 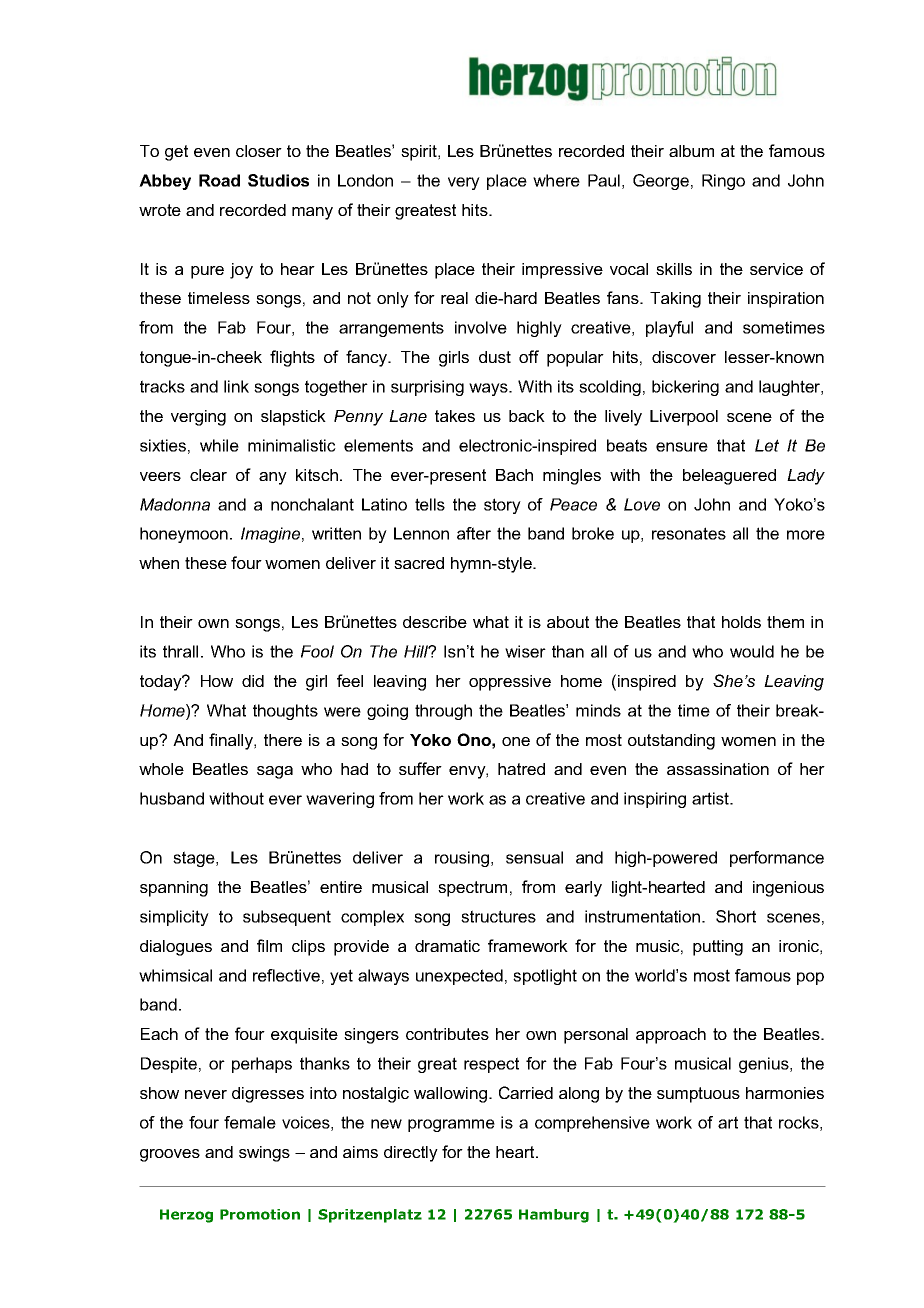 What do you see at coordinates (718, 948) in the document?
I see `putting` at bounding box center [718, 948].
